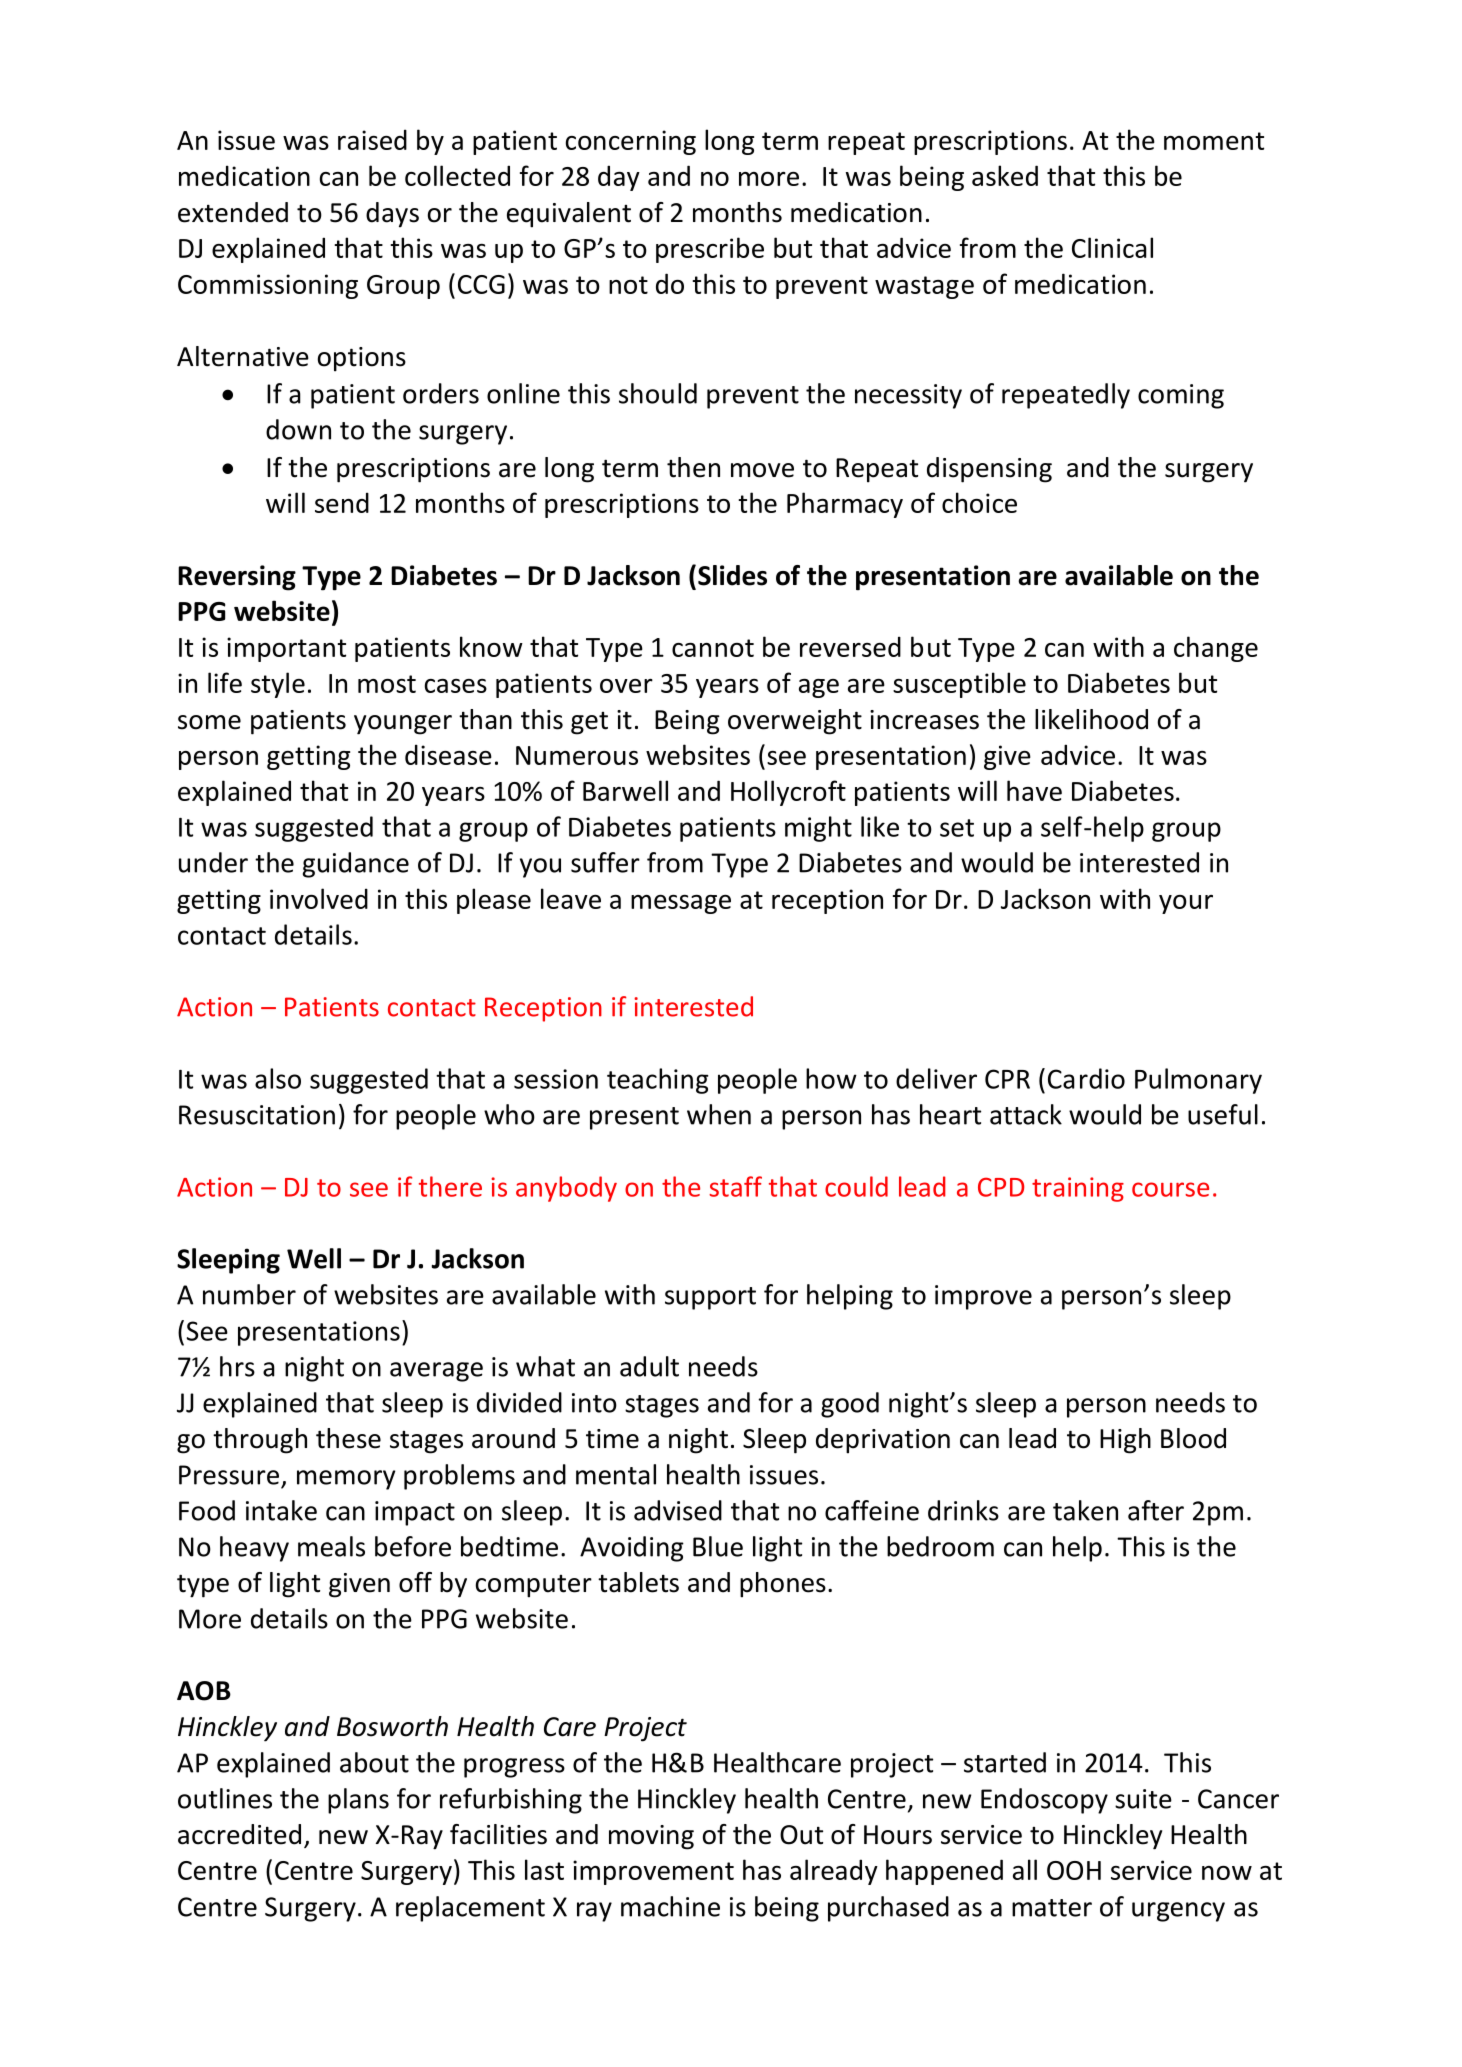 Image resolution: width=1462 pixels, height=2067 pixels. Describe the element at coordinates (1112, 247) in the document. I see `Clinical` at that location.
